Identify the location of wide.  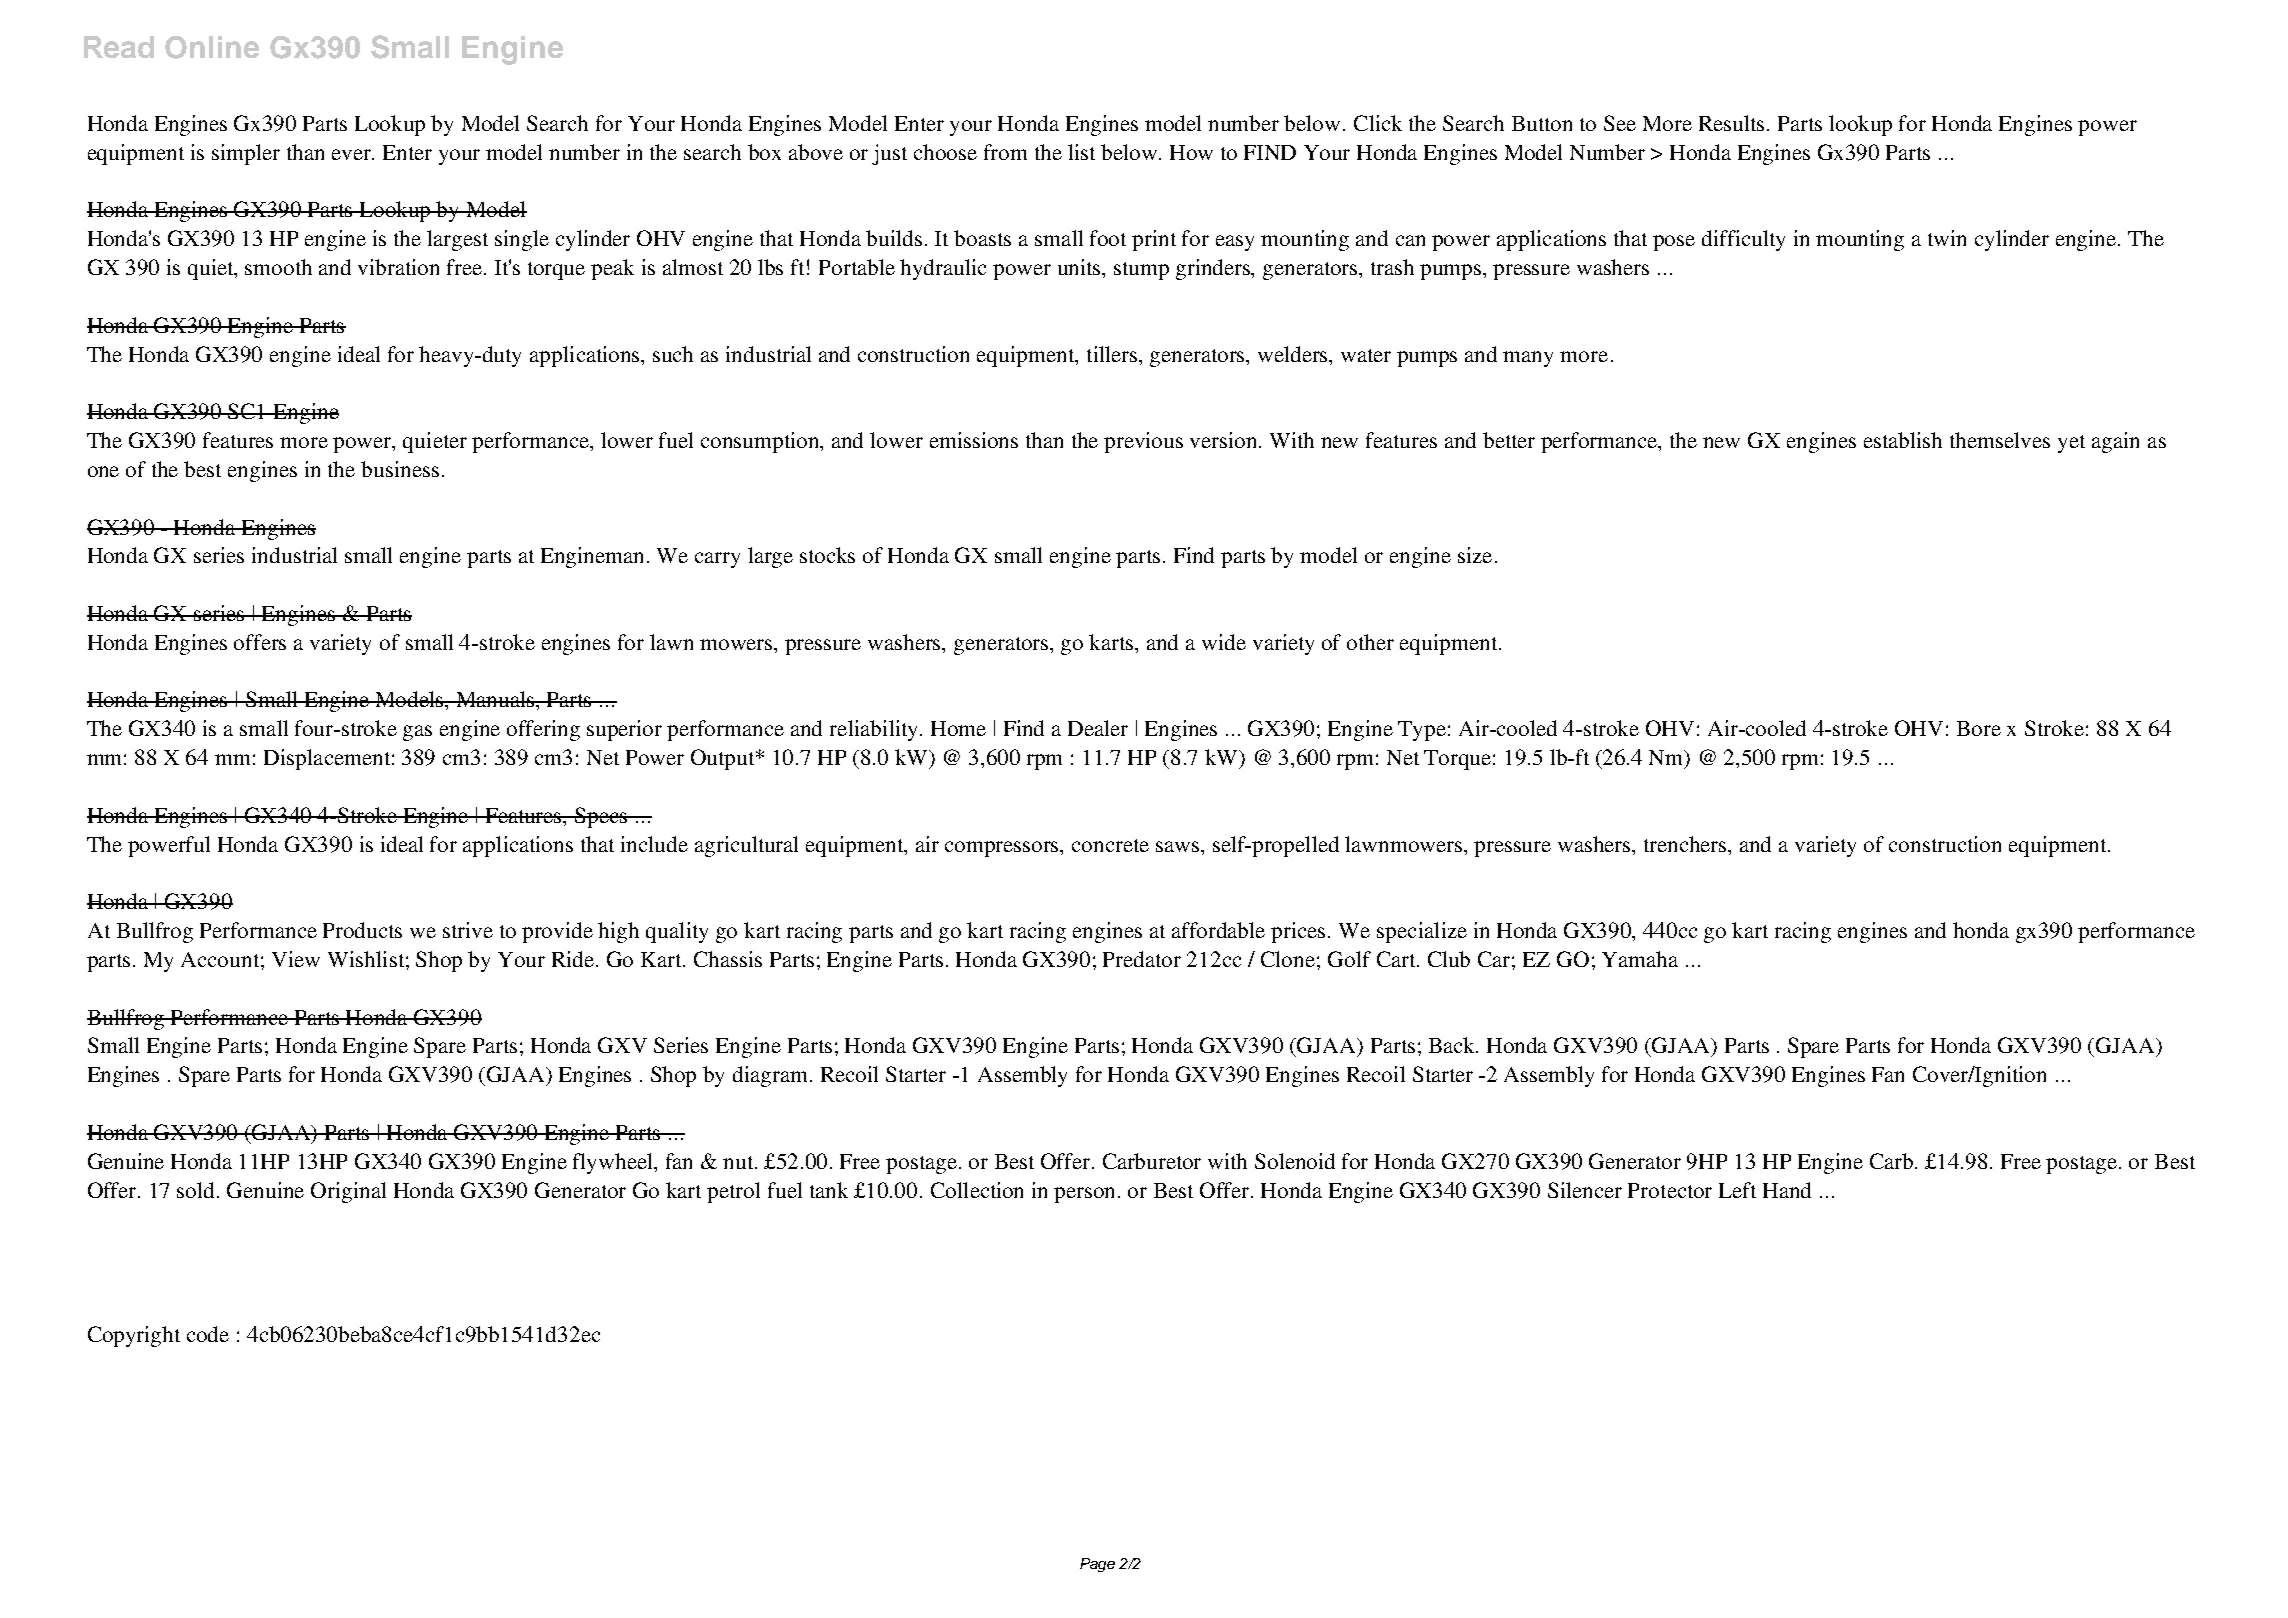
(1224, 642).
